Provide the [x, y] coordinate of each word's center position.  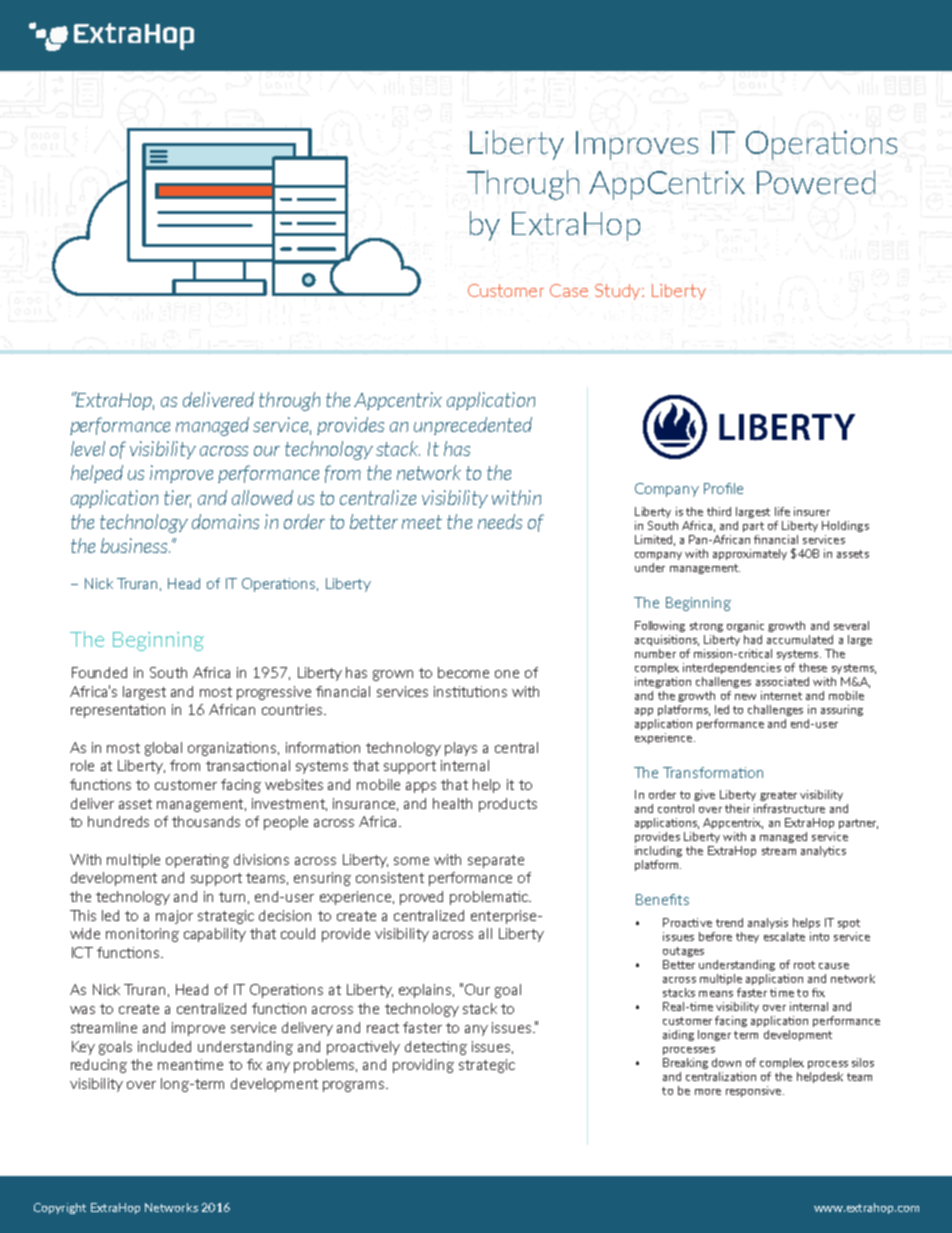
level [88, 448]
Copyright [60, 1208]
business [135, 545]
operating [197, 861]
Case [569, 290]
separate [496, 861]
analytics [823, 851]
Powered [816, 182]
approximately [750, 554]
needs [500, 521]
